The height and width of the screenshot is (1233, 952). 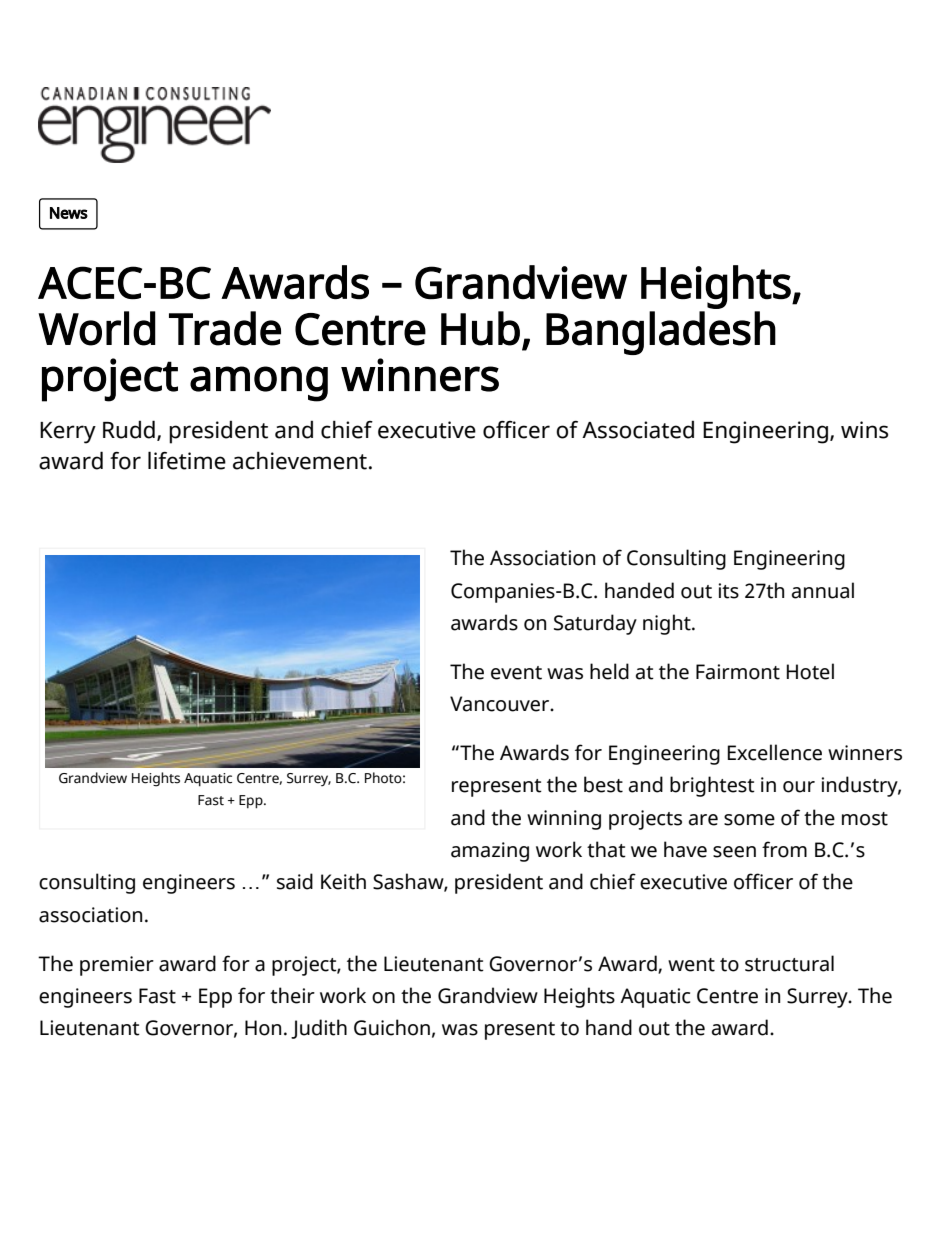 What do you see at coordinates (69, 213) in the screenshot?
I see `News` at bounding box center [69, 213].
